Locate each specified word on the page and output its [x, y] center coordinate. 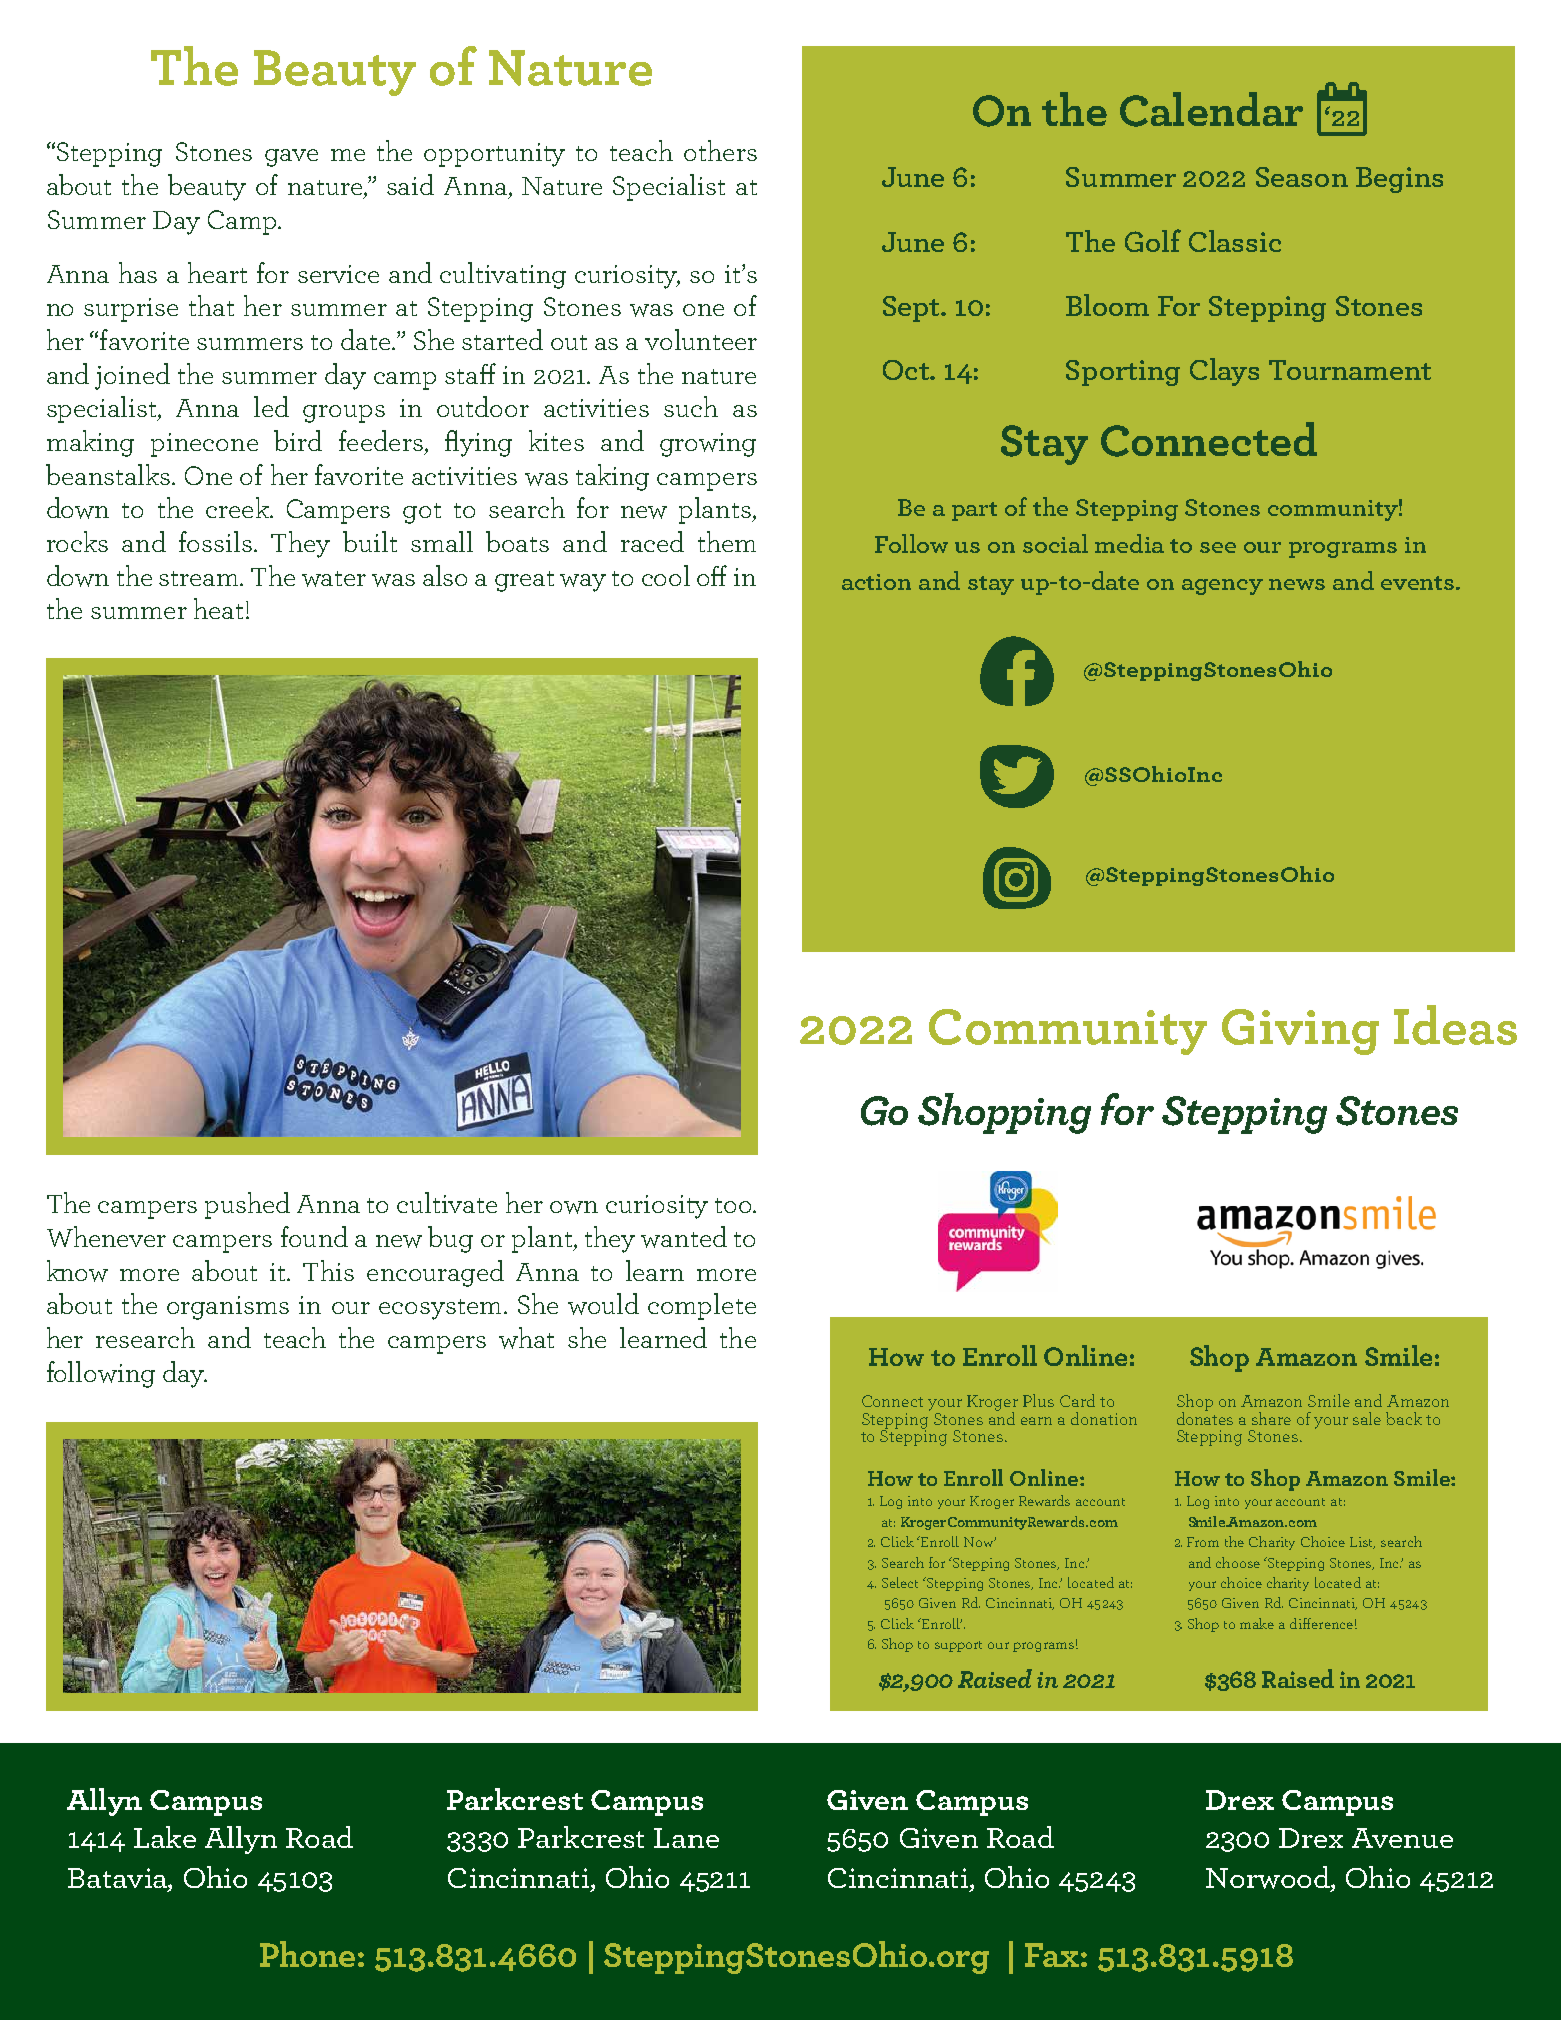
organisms [228, 1308]
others [720, 150]
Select [900, 1582]
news [1297, 584]
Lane [686, 1838]
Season [1302, 177]
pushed [247, 1205]
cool [666, 575]
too [734, 1205]
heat [218, 608]
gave [291, 158]
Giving [1300, 1032]
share [1271, 1418]
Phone [307, 1954]
